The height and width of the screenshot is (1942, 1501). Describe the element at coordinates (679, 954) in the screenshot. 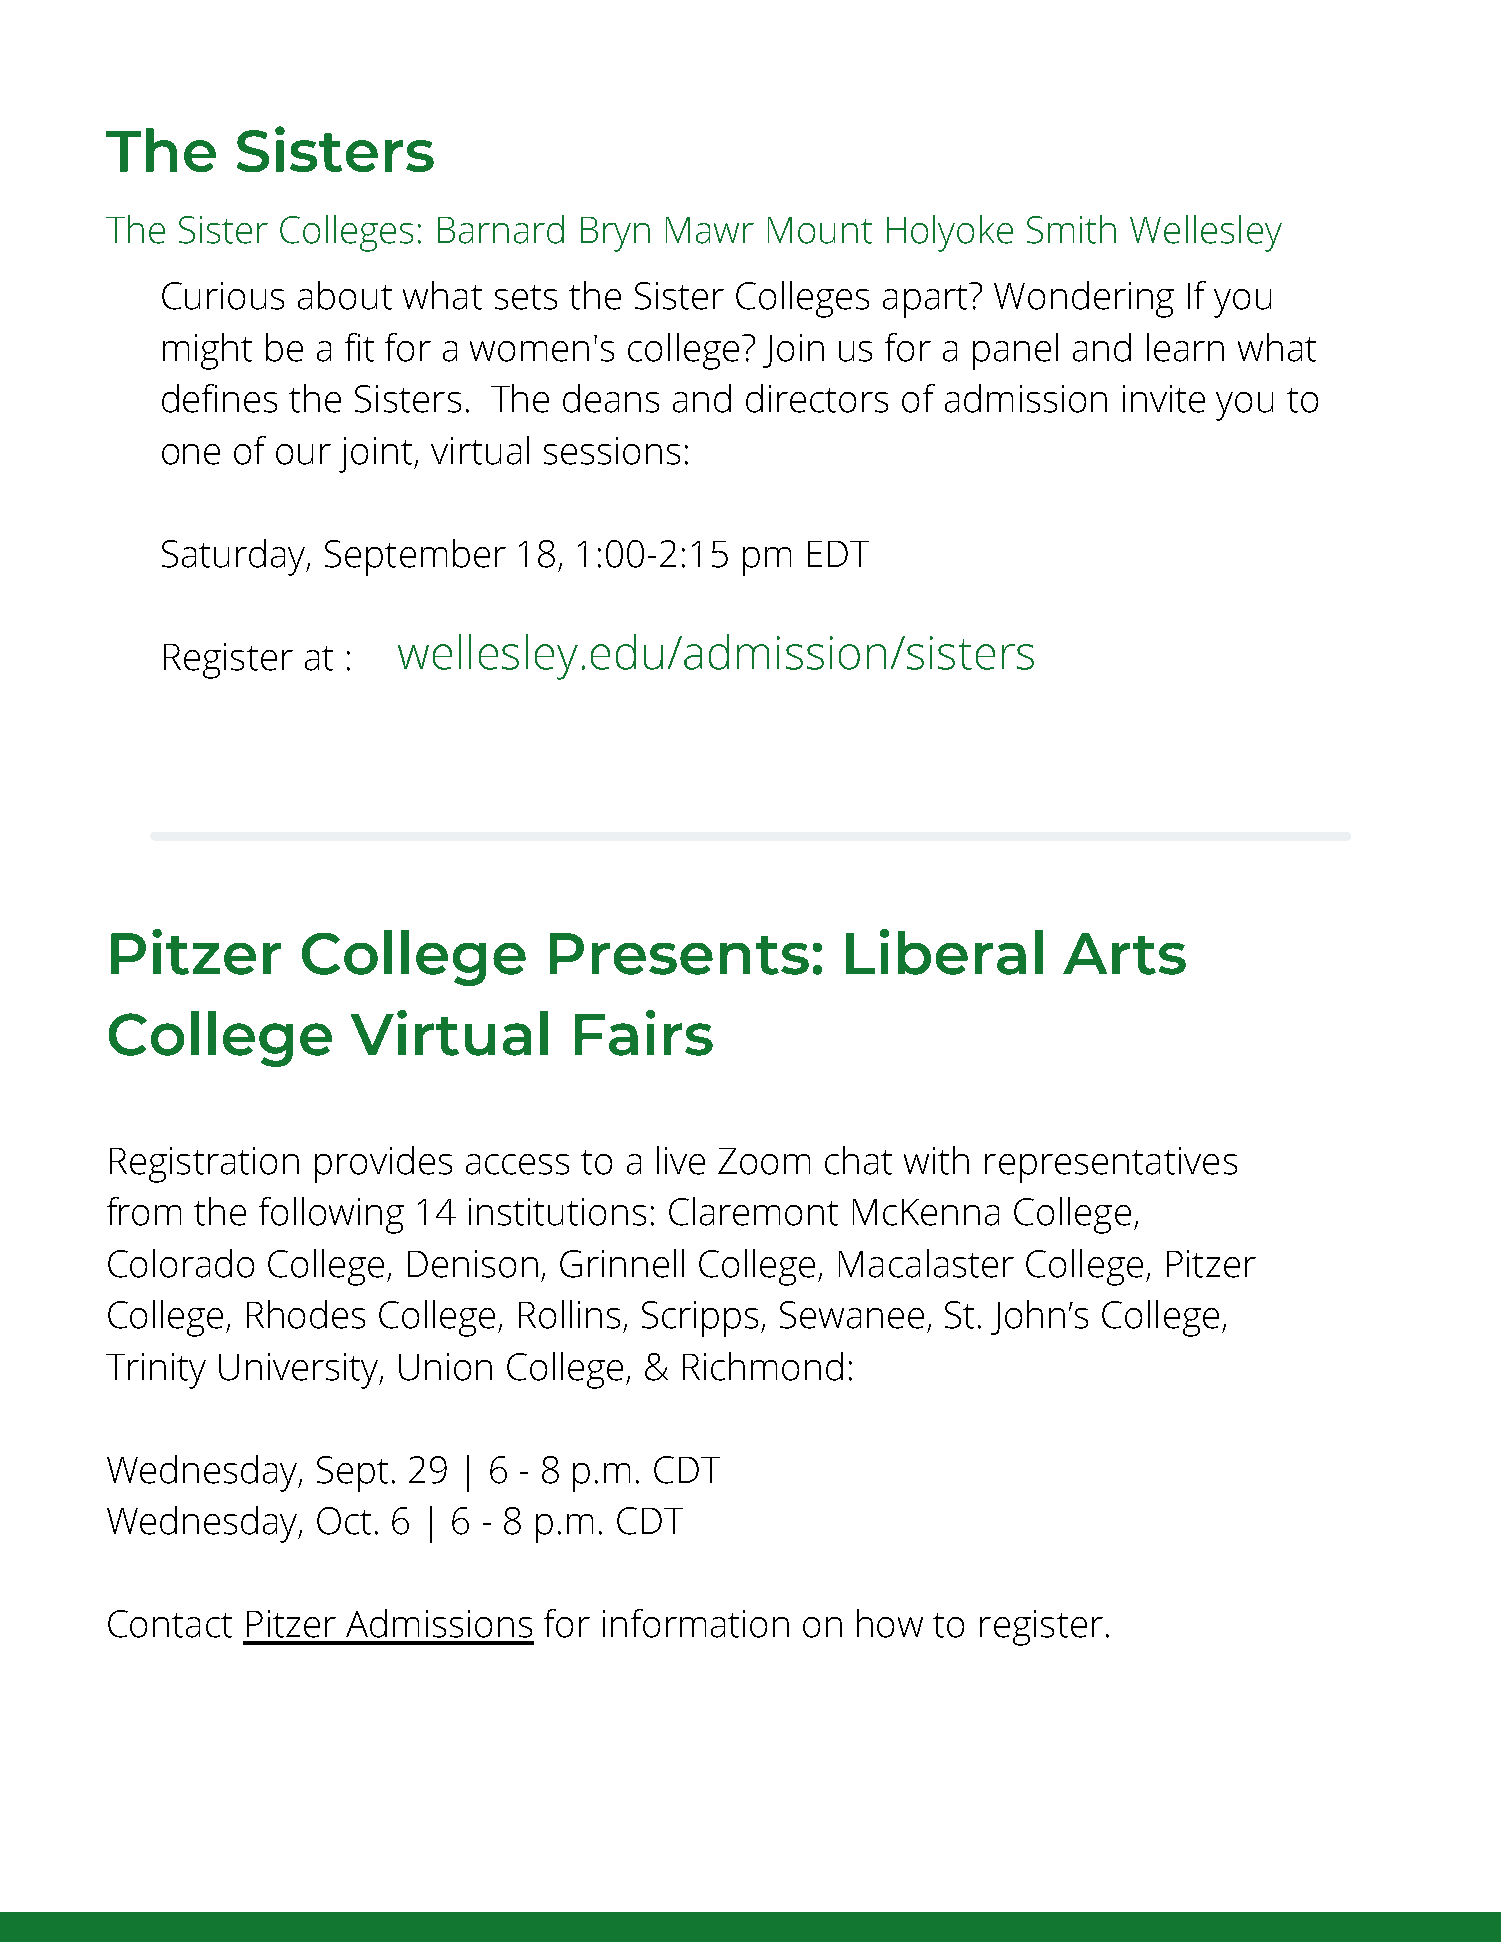

I see `Presents` at that location.
